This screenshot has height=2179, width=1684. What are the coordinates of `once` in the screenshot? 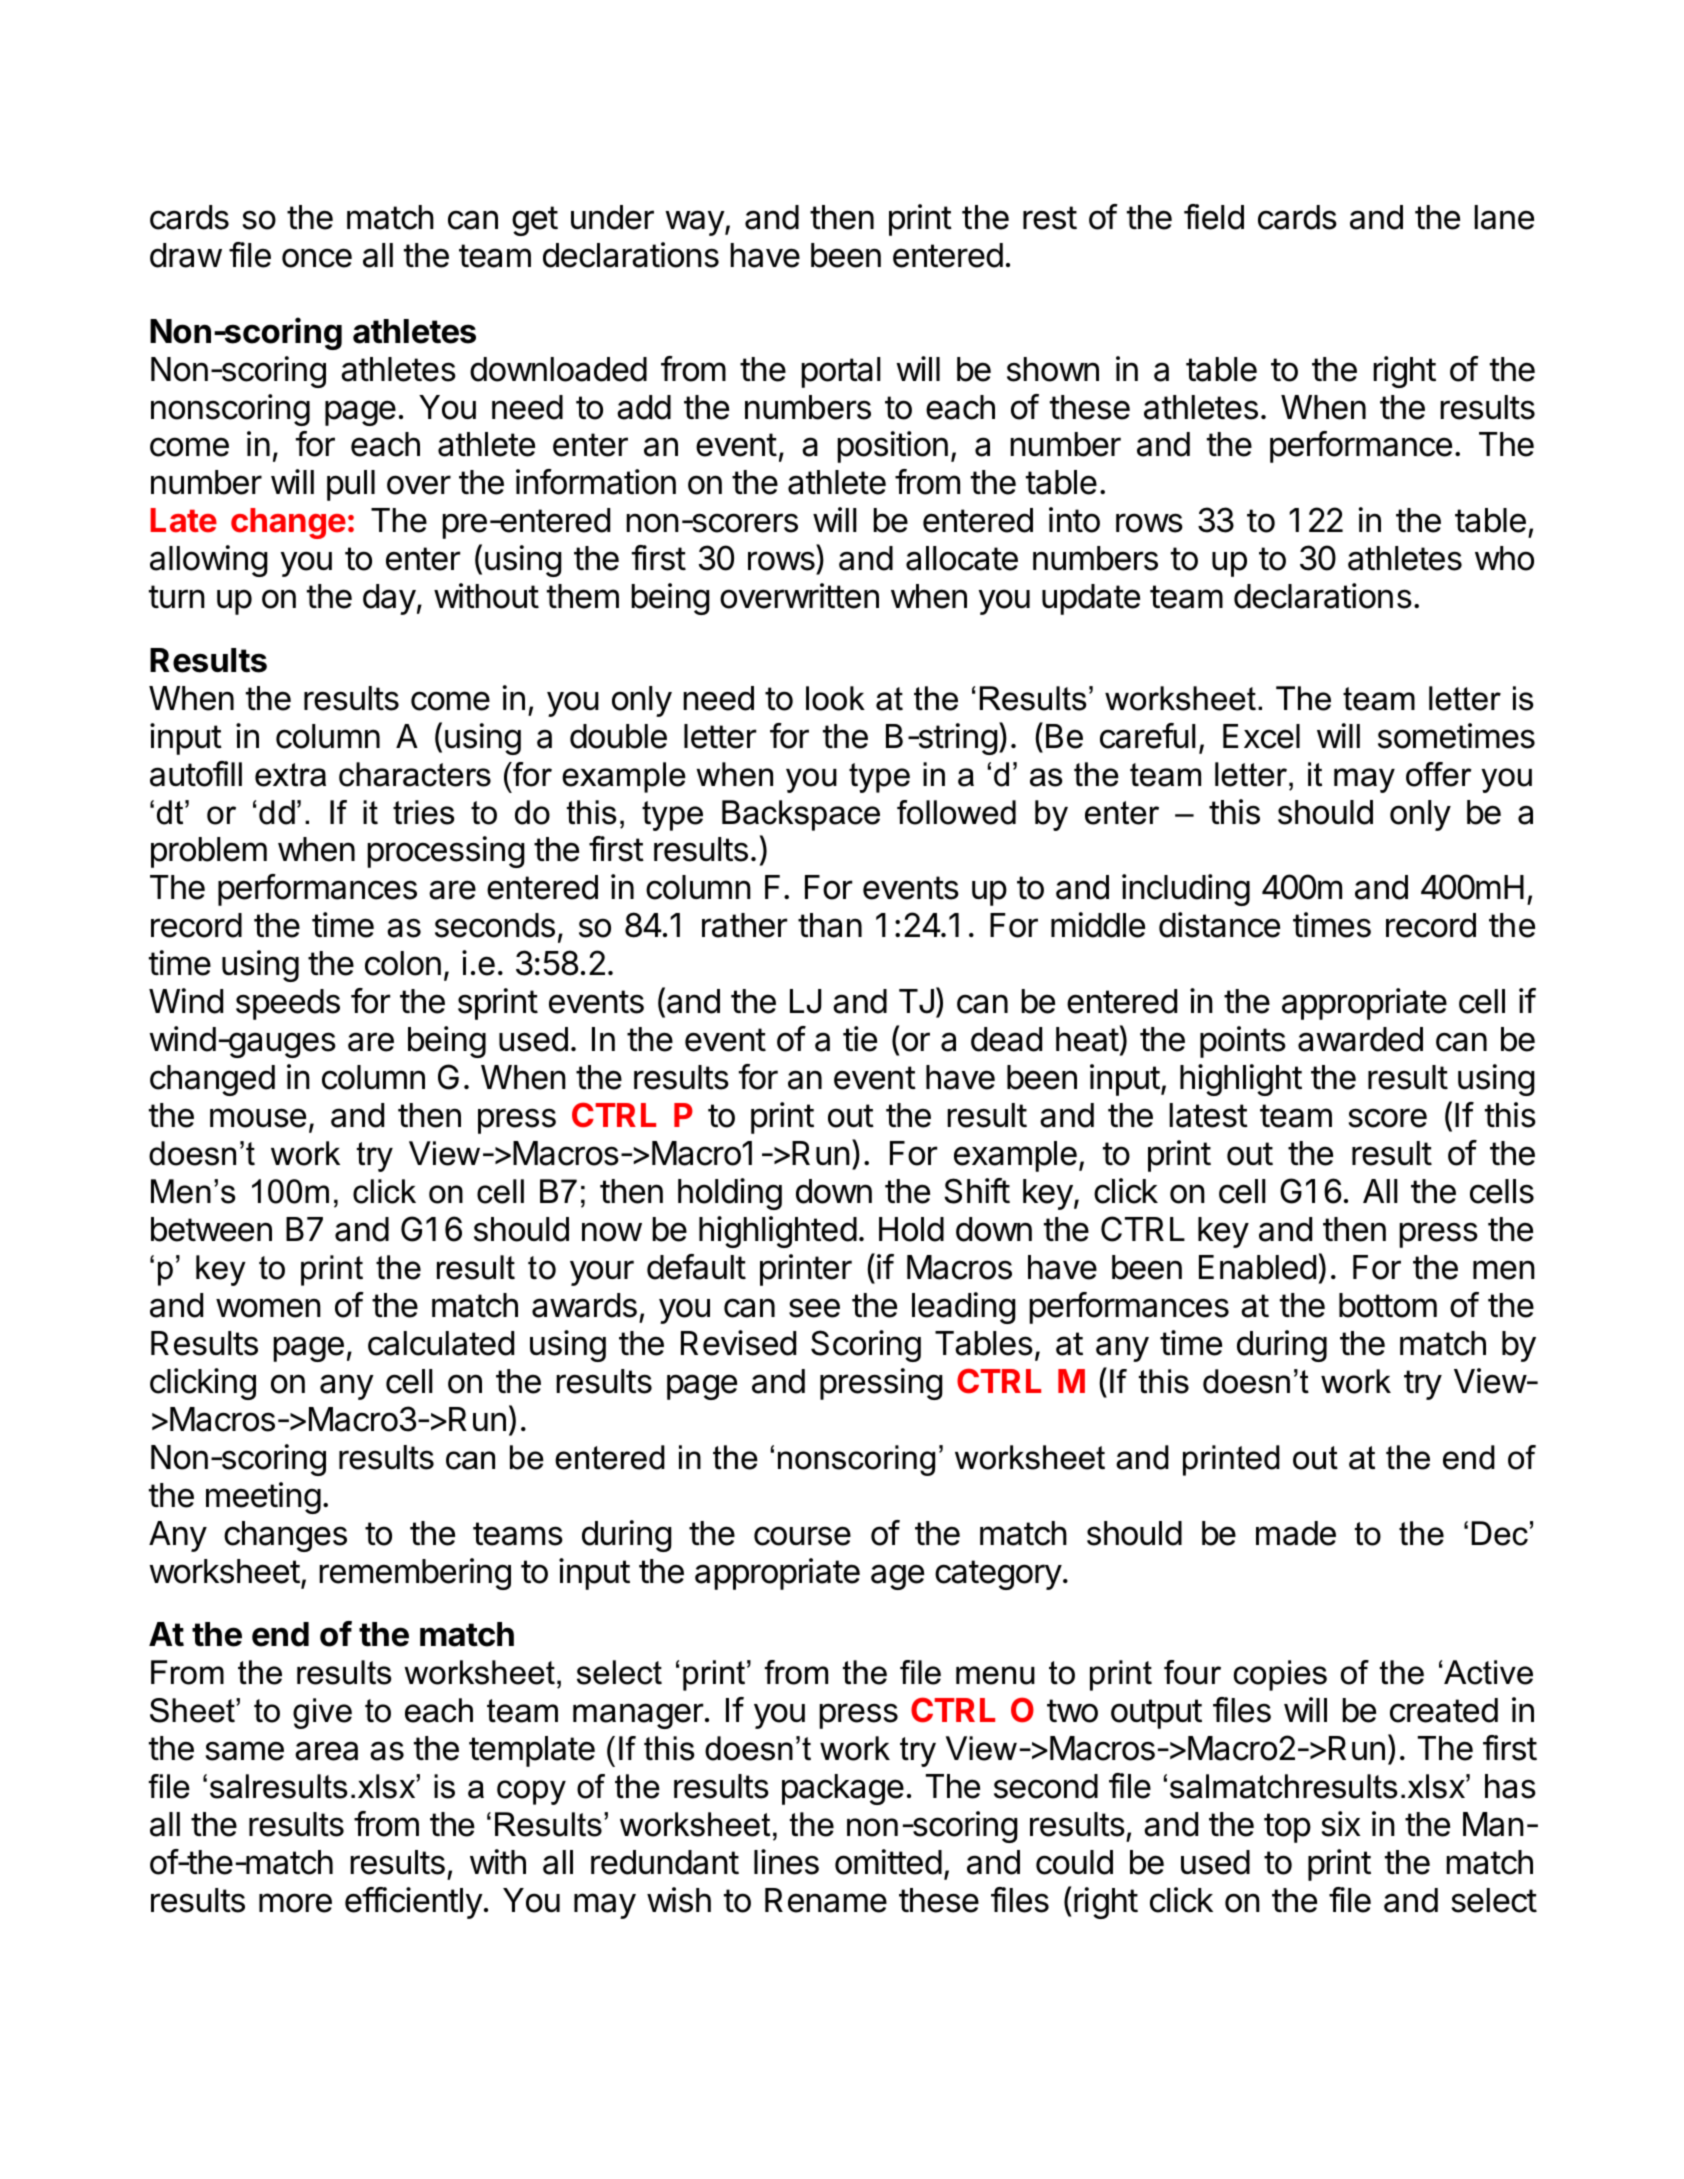 It's located at (317, 258).
